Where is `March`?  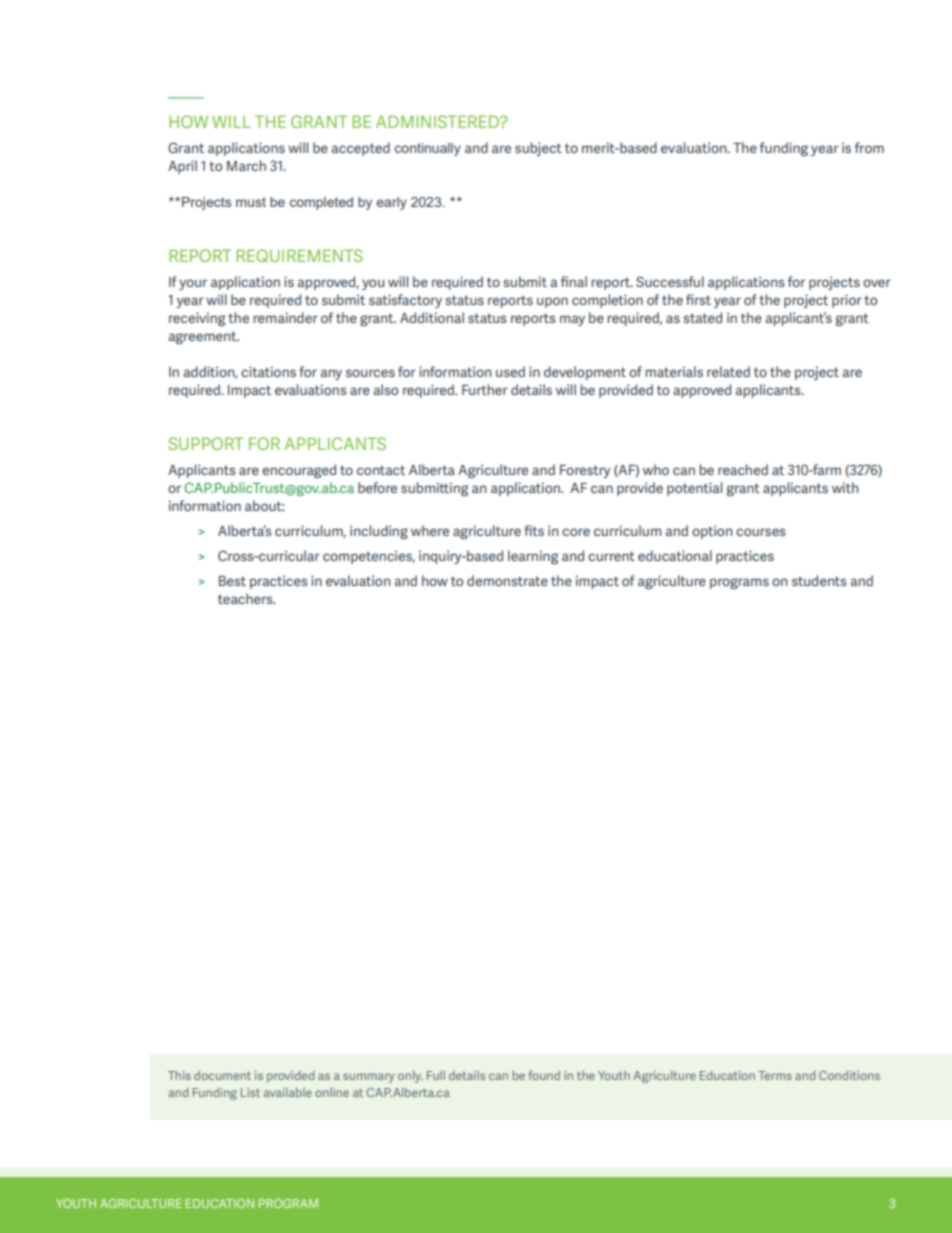 March is located at coordinates (246, 165).
